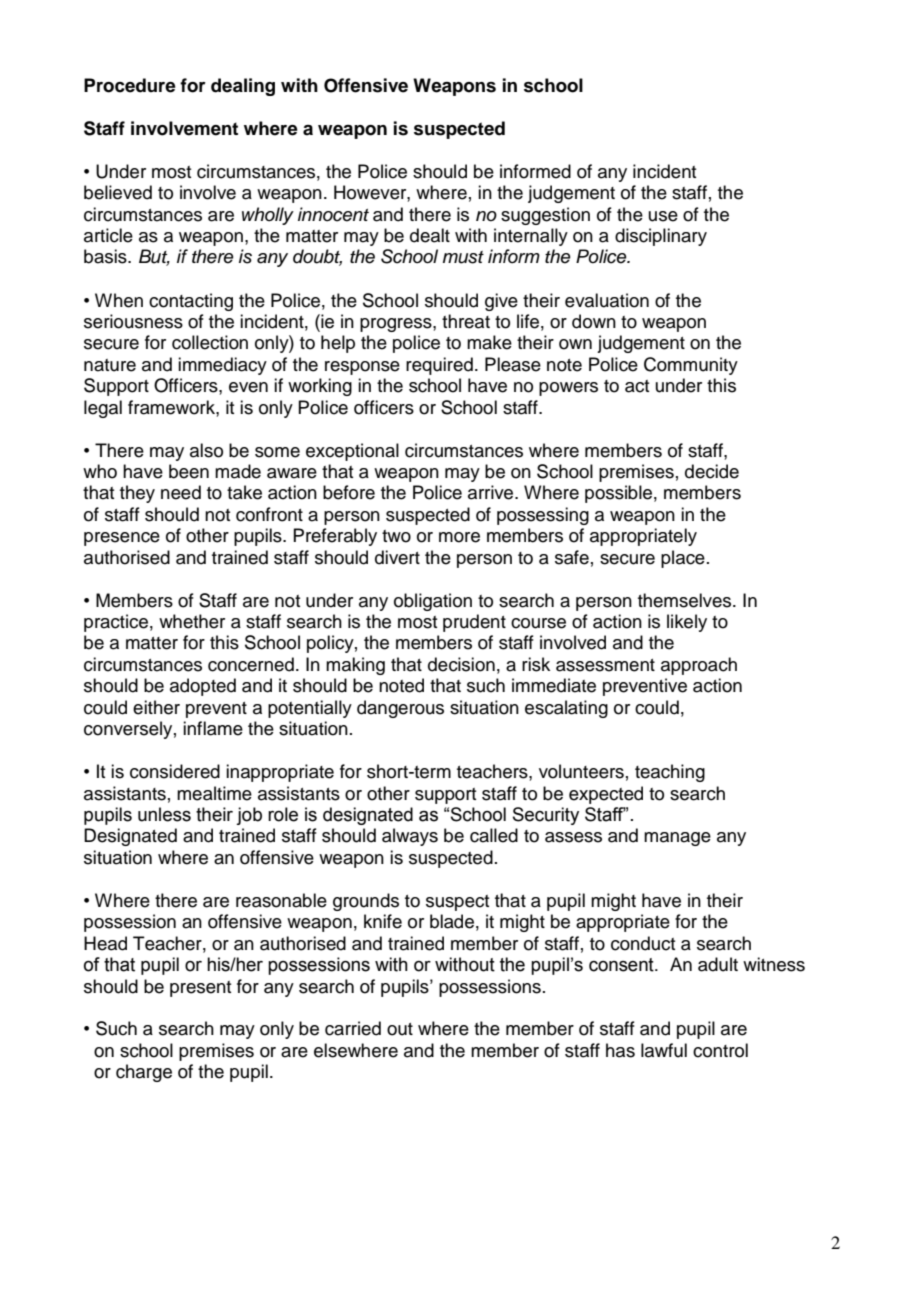  I want to click on Procedure, so click(130, 85).
